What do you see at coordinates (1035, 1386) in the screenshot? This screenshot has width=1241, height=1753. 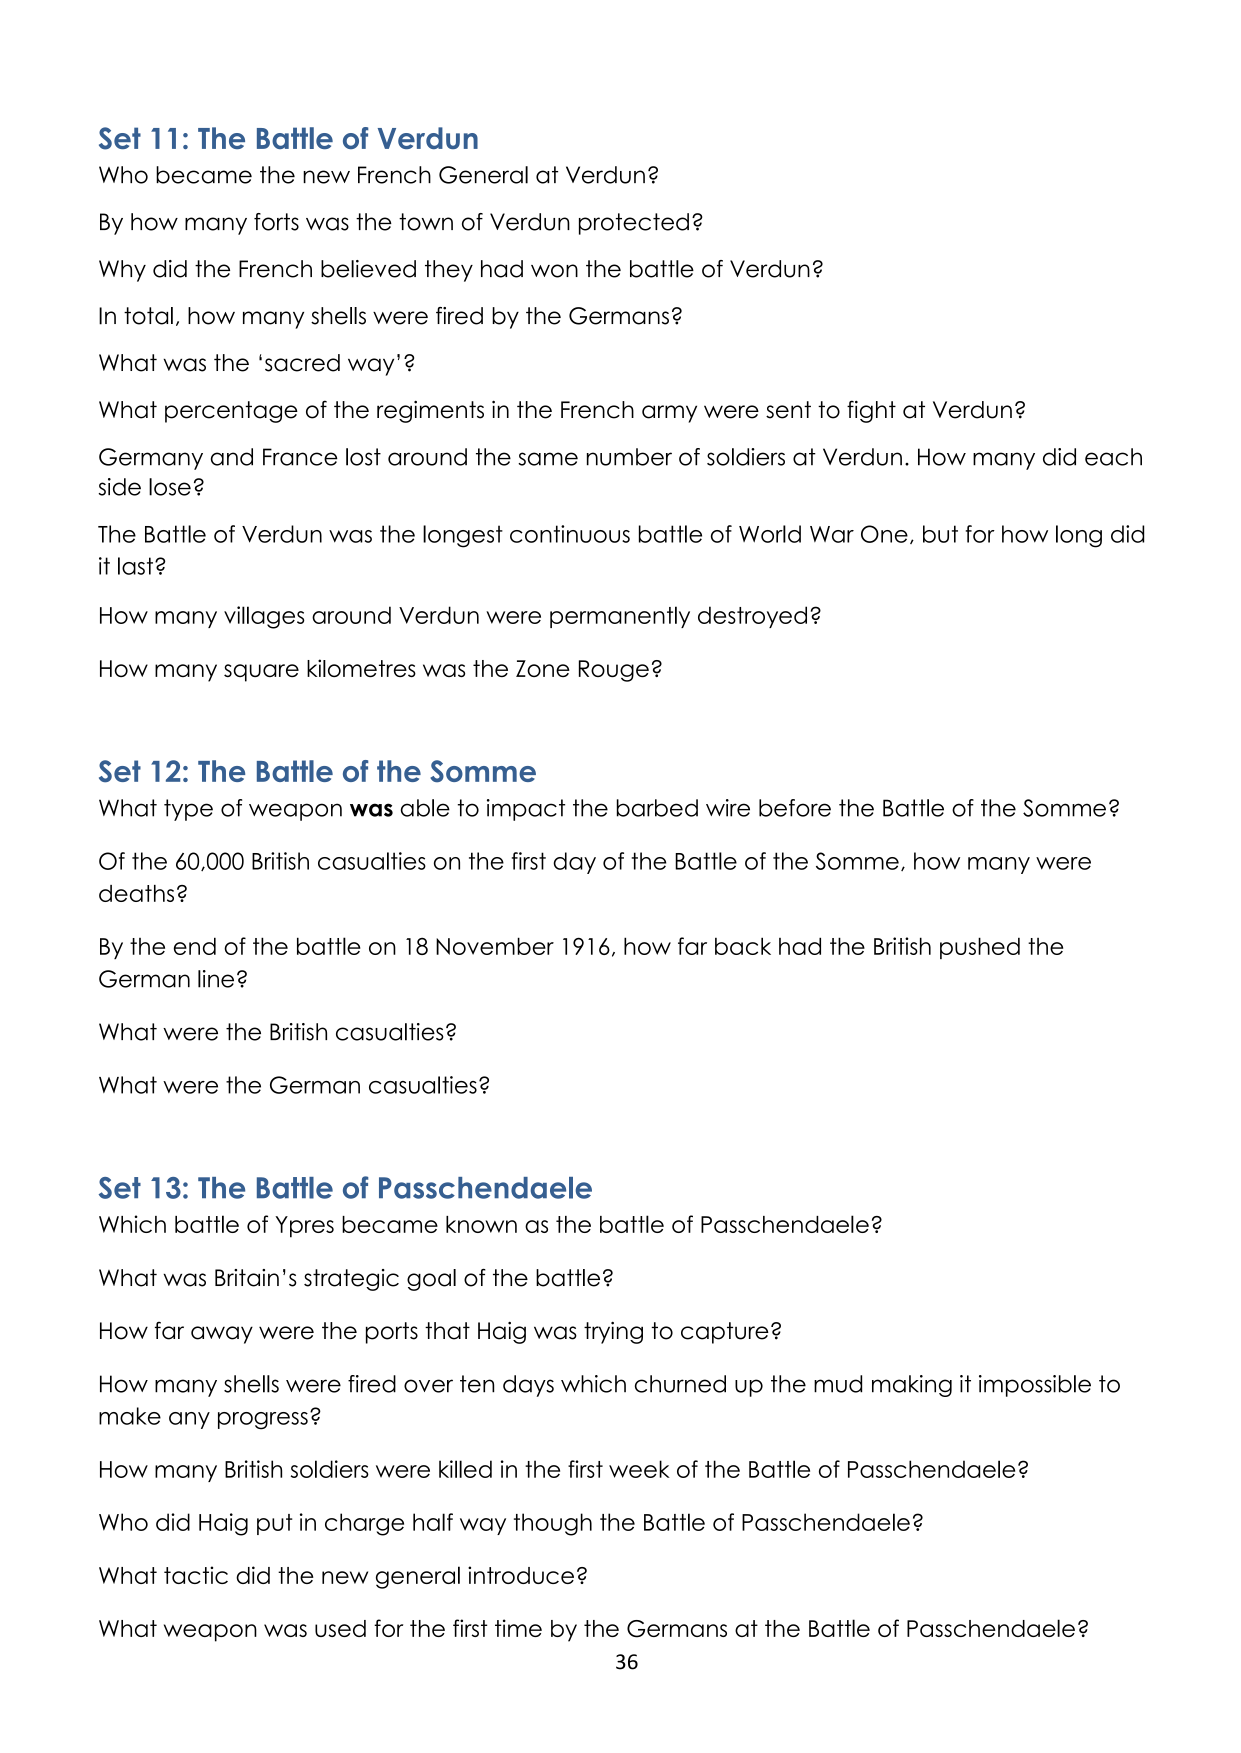 I see `impossible` at bounding box center [1035, 1386].
